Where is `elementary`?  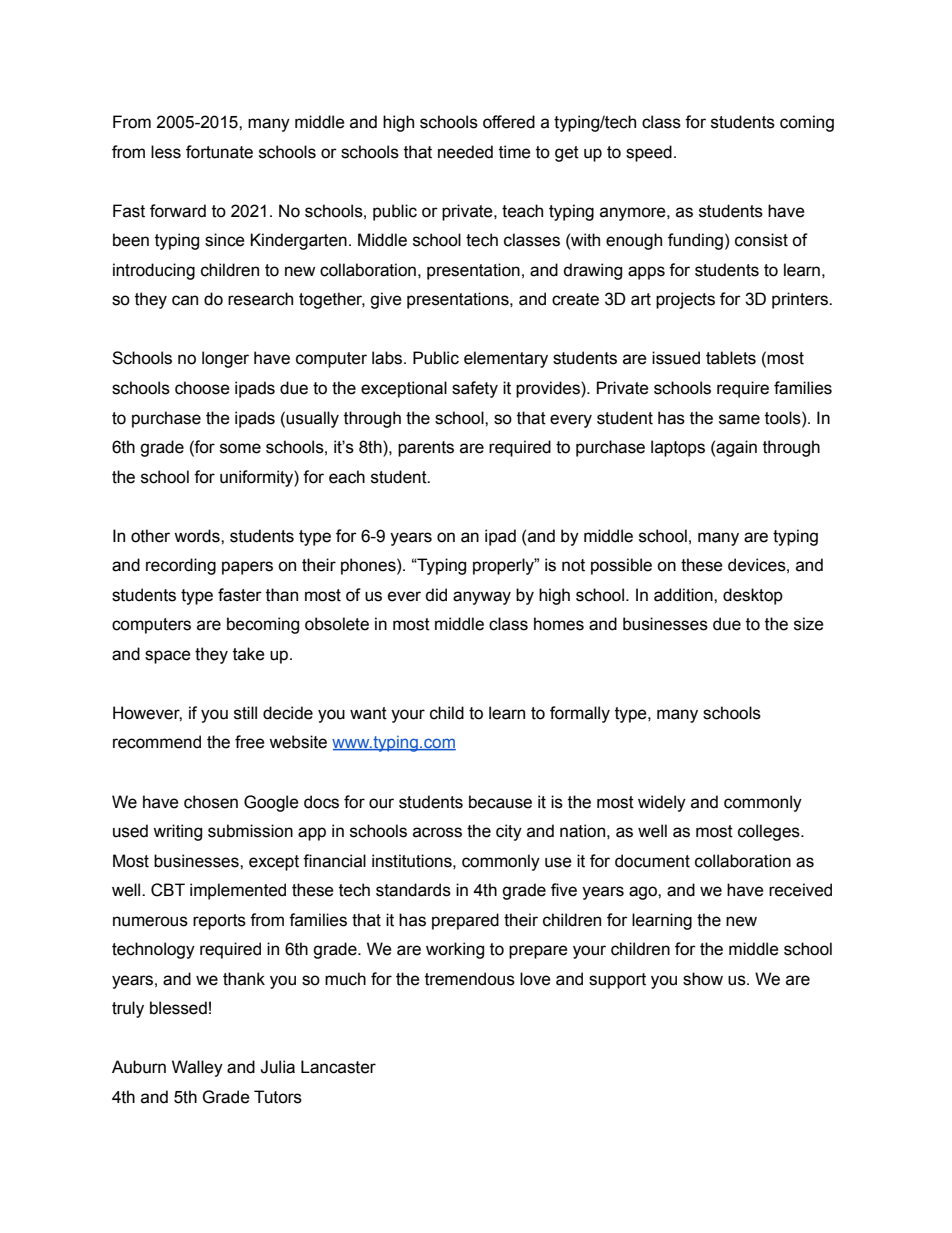 elementary is located at coordinates (506, 359).
